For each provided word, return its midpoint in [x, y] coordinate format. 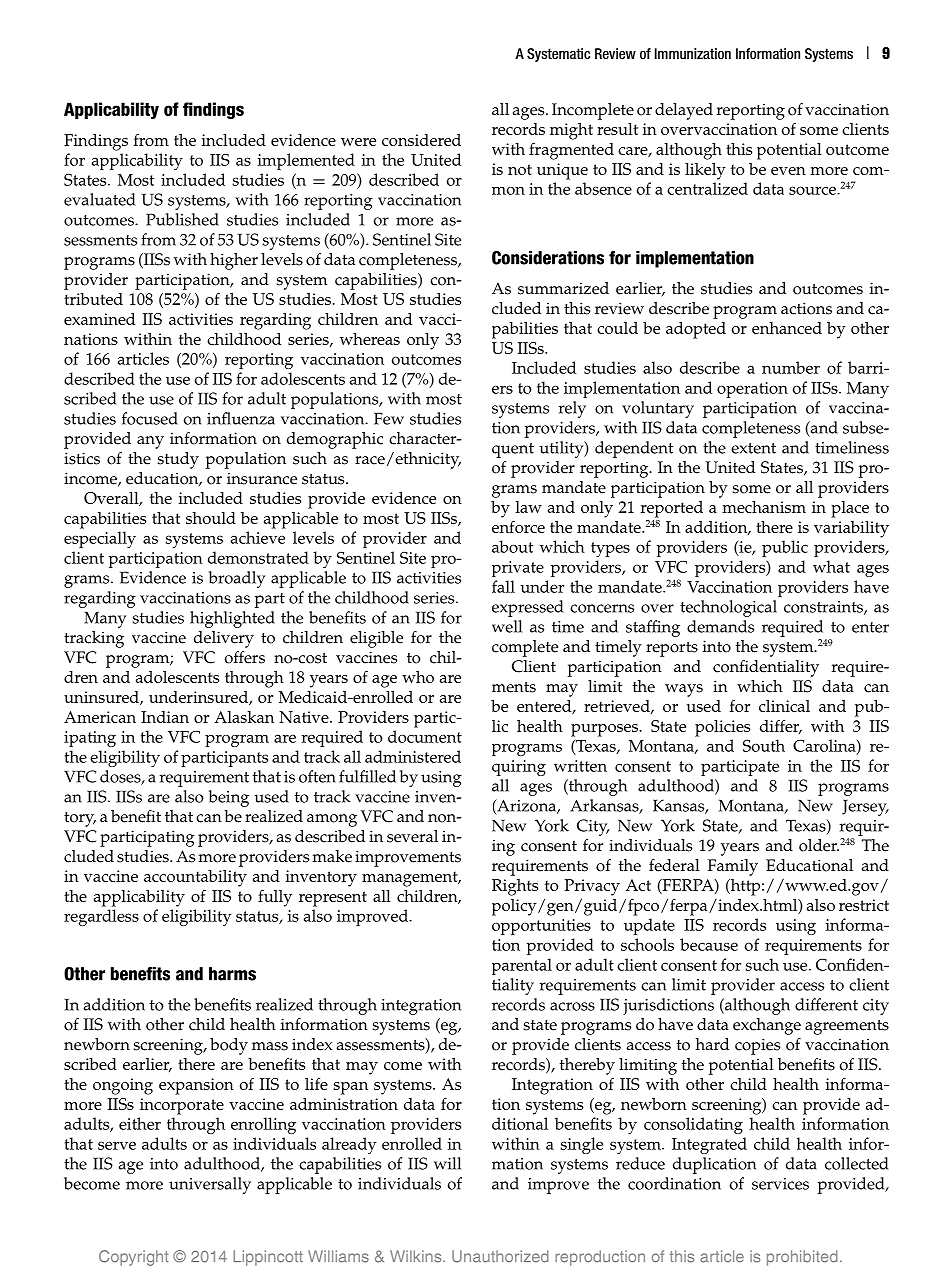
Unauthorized [500, 1256]
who [418, 677]
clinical [784, 706]
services [780, 1184]
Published [182, 219]
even [788, 171]
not [520, 169]
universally [210, 1185]
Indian [165, 717]
